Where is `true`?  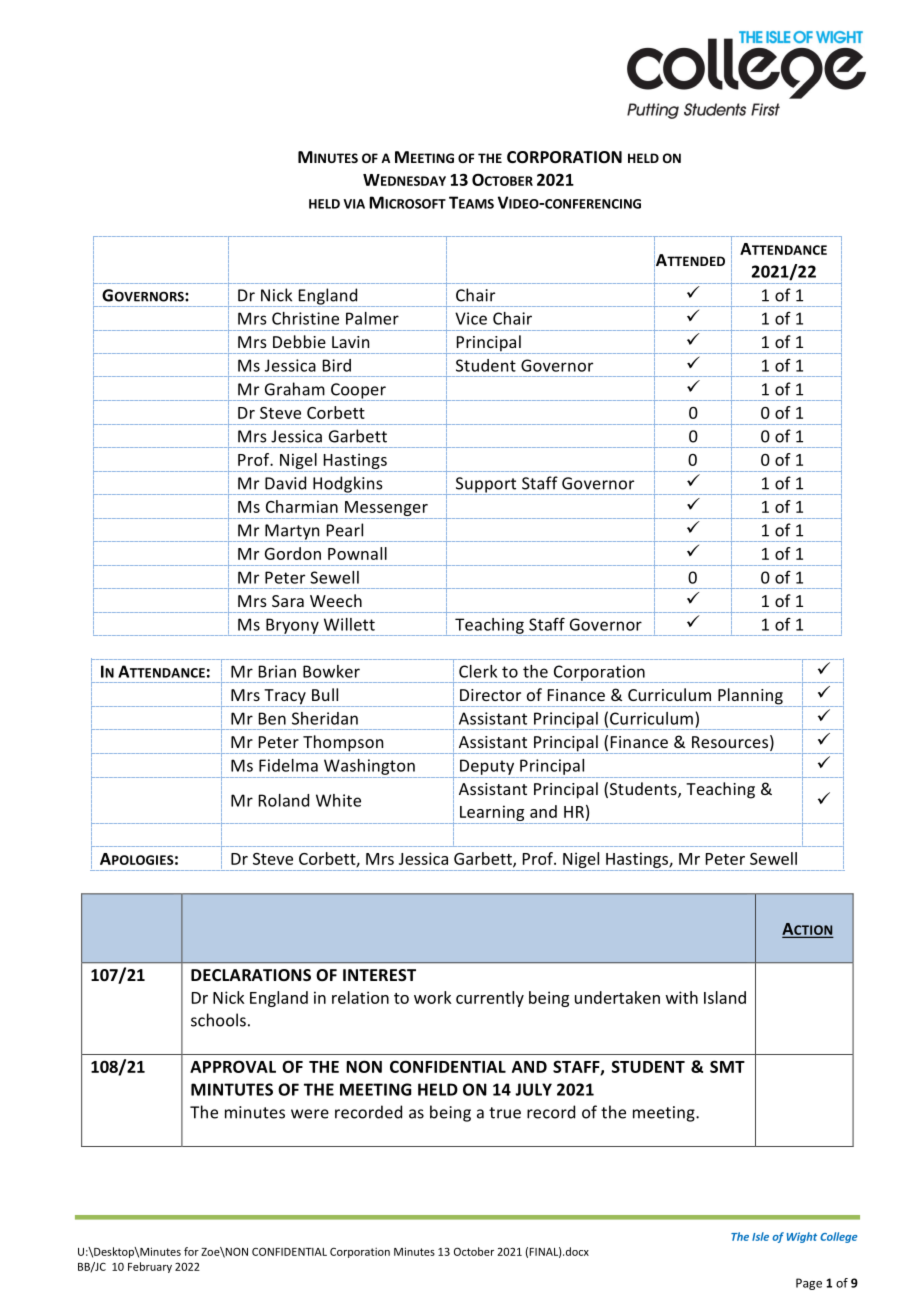
true is located at coordinates (505, 1113).
